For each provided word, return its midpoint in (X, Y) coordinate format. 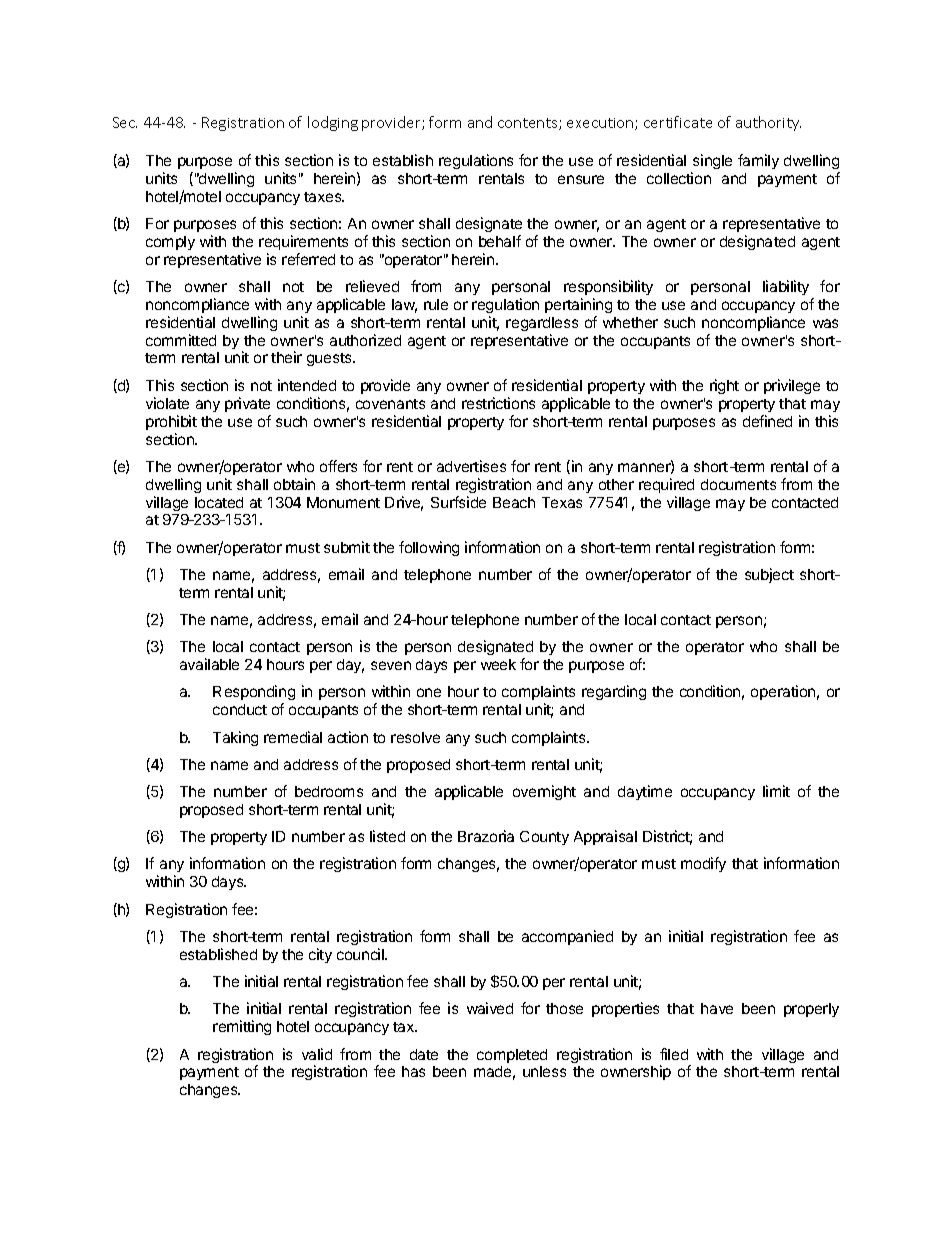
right (724, 386)
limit (776, 791)
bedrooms (329, 791)
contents (529, 124)
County (544, 838)
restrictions (498, 403)
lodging (333, 123)
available (209, 664)
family (758, 161)
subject (769, 575)
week (498, 664)
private (247, 404)
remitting (242, 1027)
